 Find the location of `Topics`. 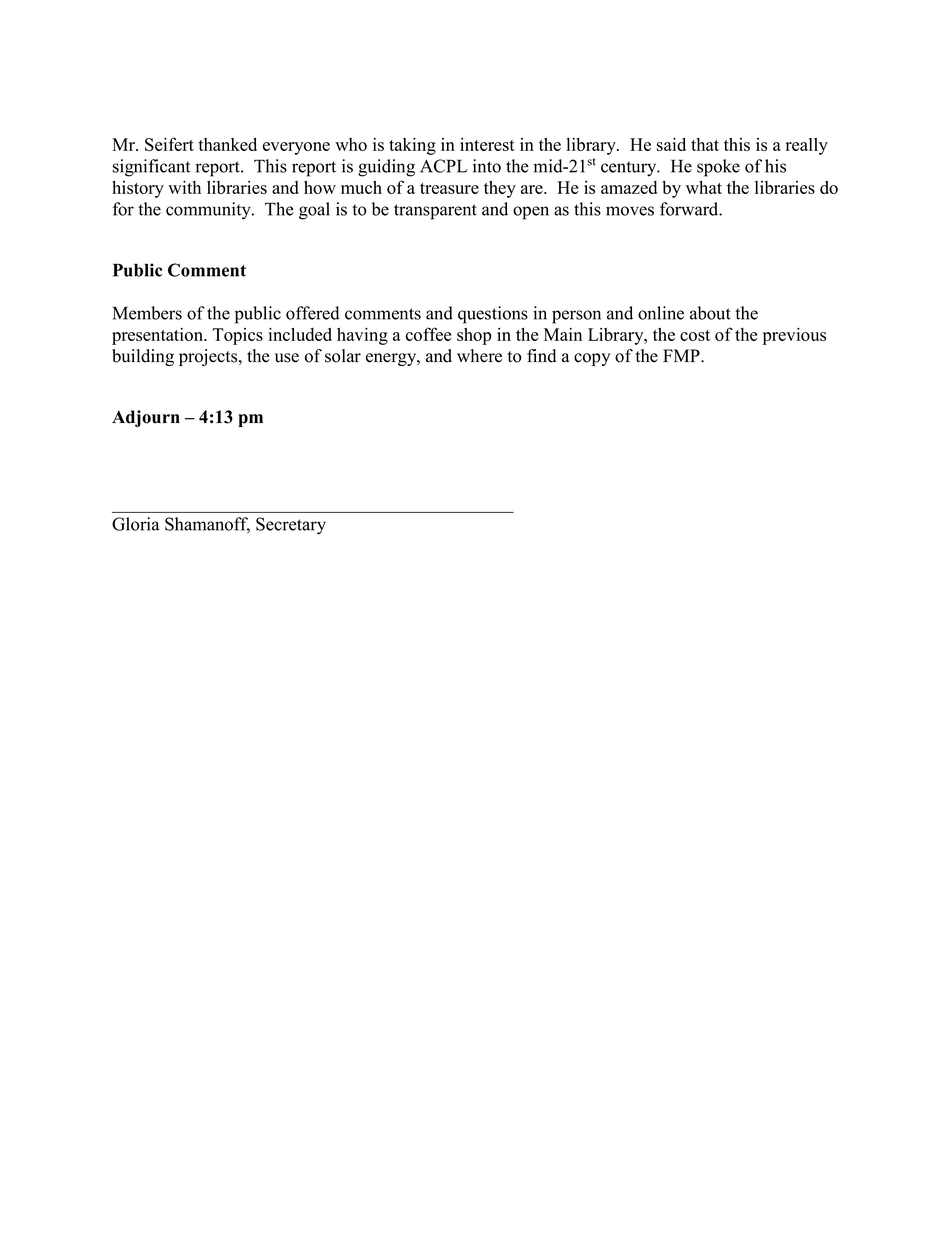

Topics is located at coordinates (237, 336).
